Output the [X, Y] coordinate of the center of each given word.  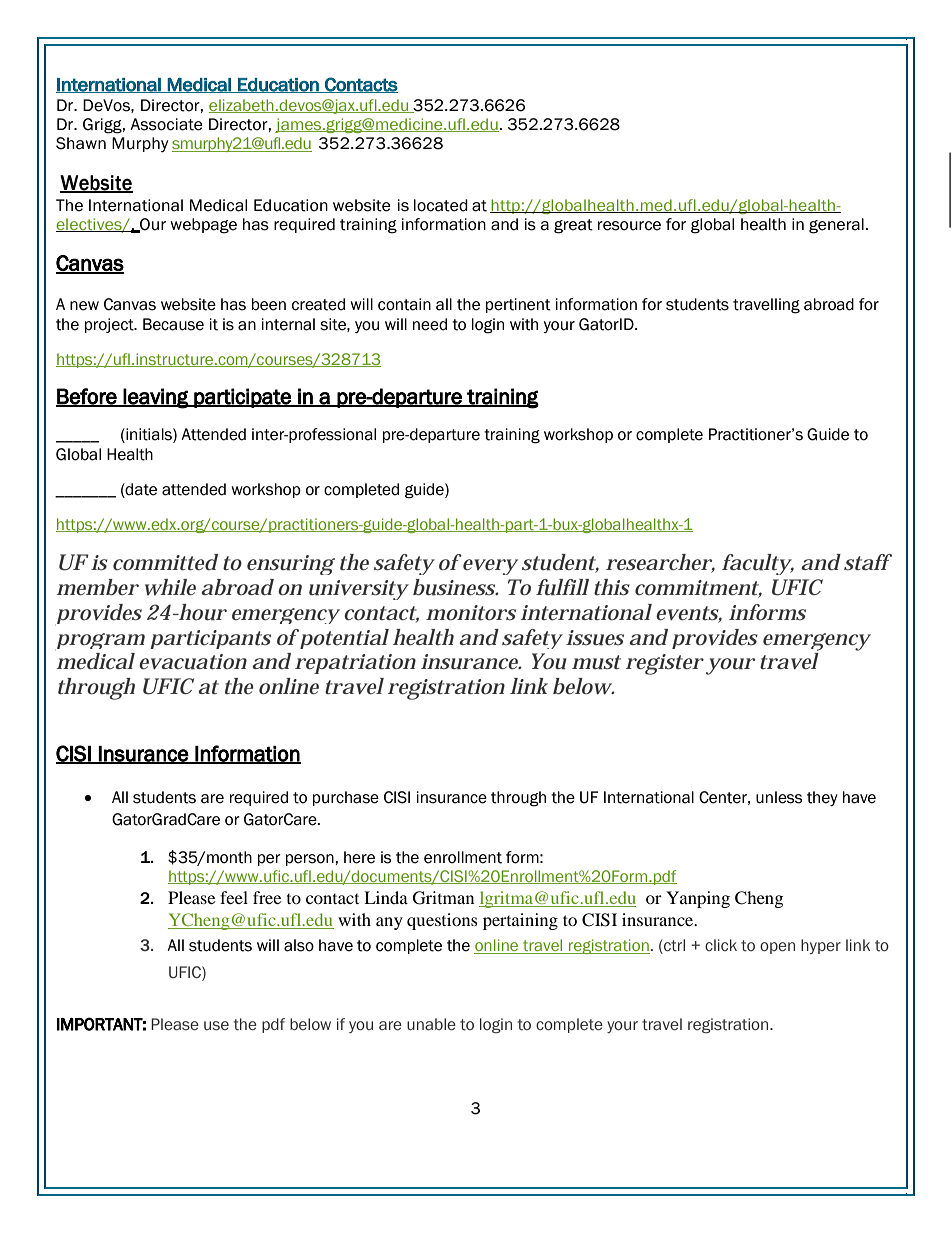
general [837, 226]
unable [431, 1024]
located [441, 205]
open [777, 948]
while [170, 587]
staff [868, 562]
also [299, 945]
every [490, 567]
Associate [166, 124]
